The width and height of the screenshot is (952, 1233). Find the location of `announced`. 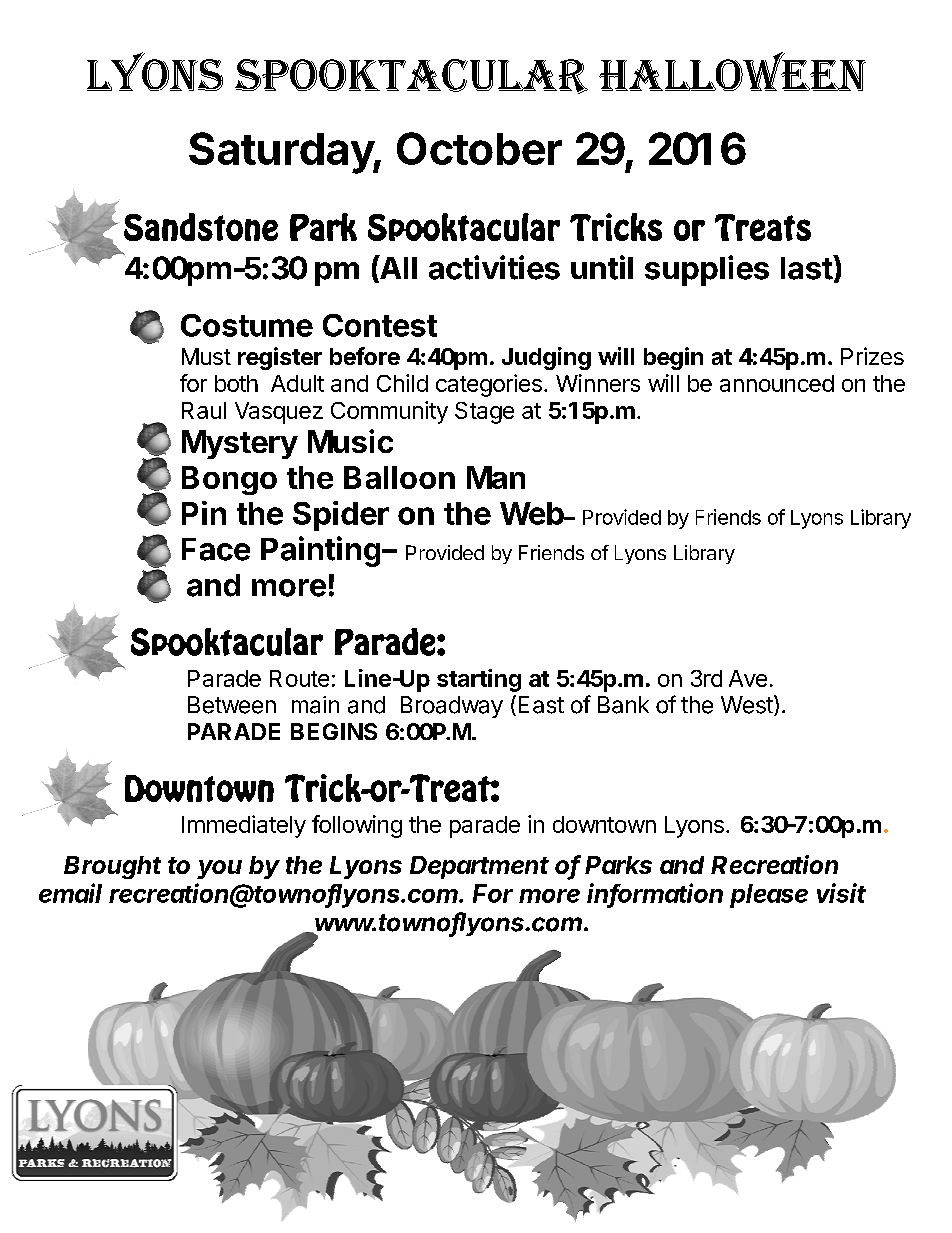

announced is located at coordinates (777, 383).
